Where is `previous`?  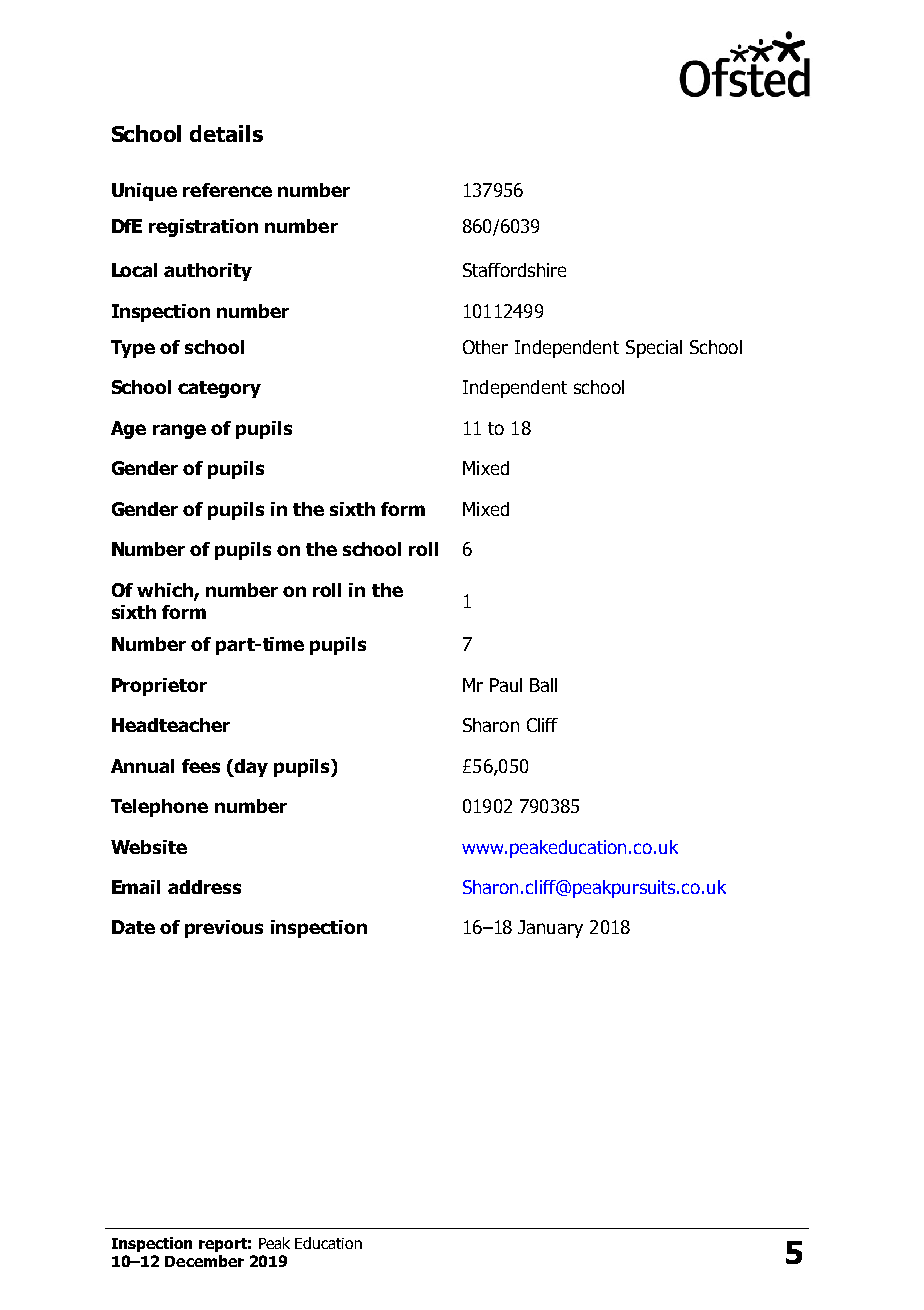 previous is located at coordinates (224, 929).
